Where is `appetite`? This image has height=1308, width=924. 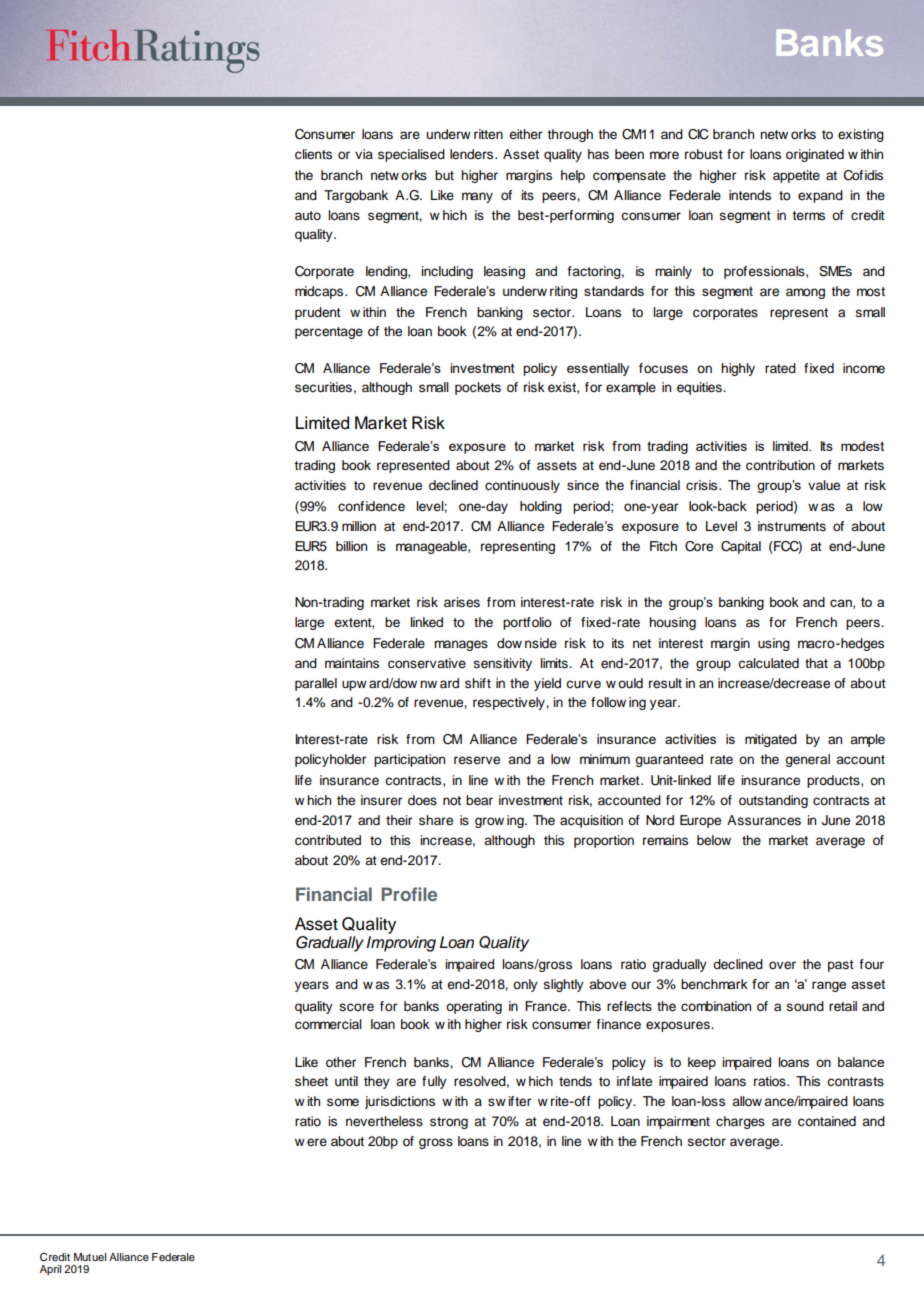
appetite is located at coordinates (796, 176).
